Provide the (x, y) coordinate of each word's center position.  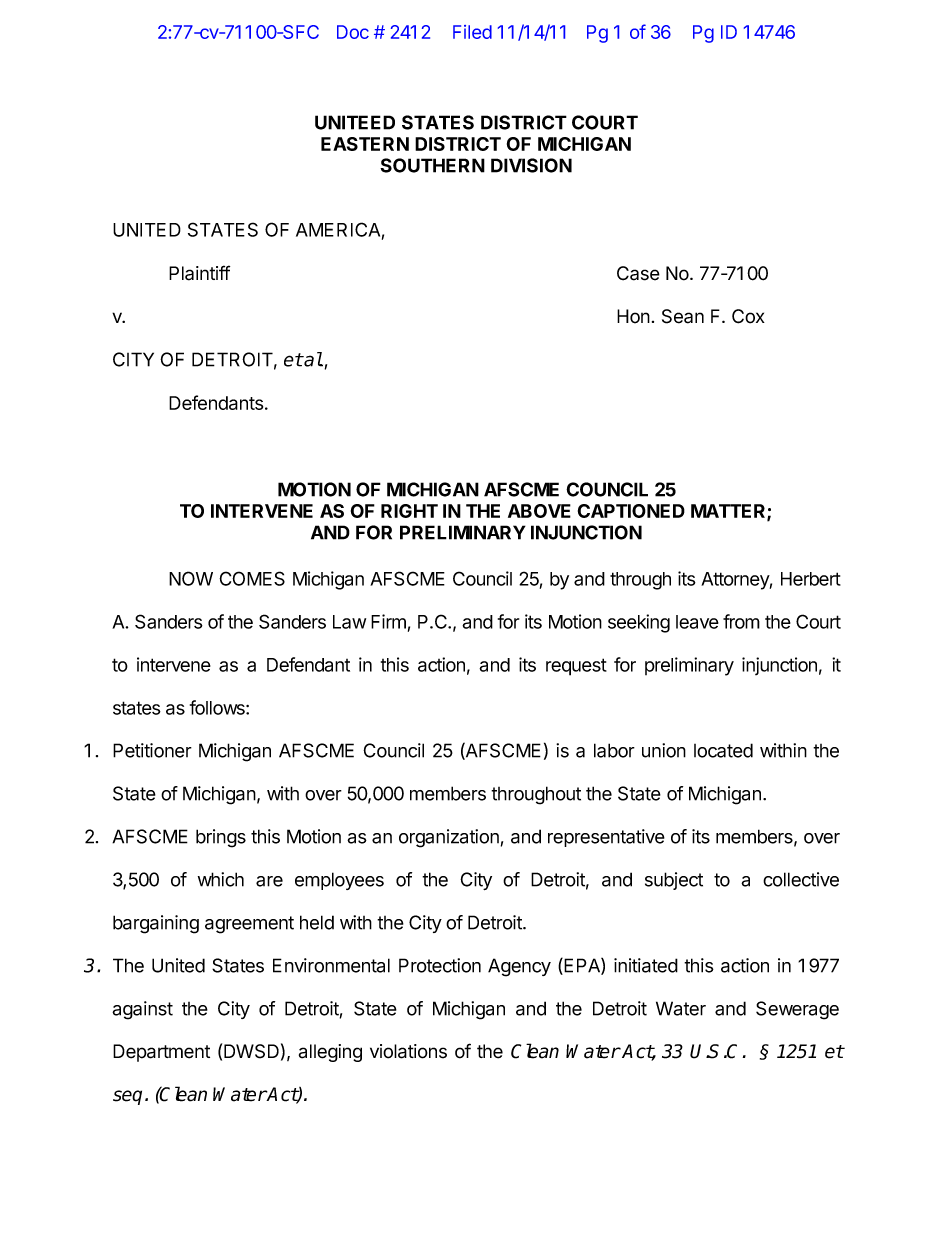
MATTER (729, 512)
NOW (191, 578)
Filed (472, 32)
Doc (353, 32)
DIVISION (531, 165)
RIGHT (409, 511)
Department (161, 1053)
